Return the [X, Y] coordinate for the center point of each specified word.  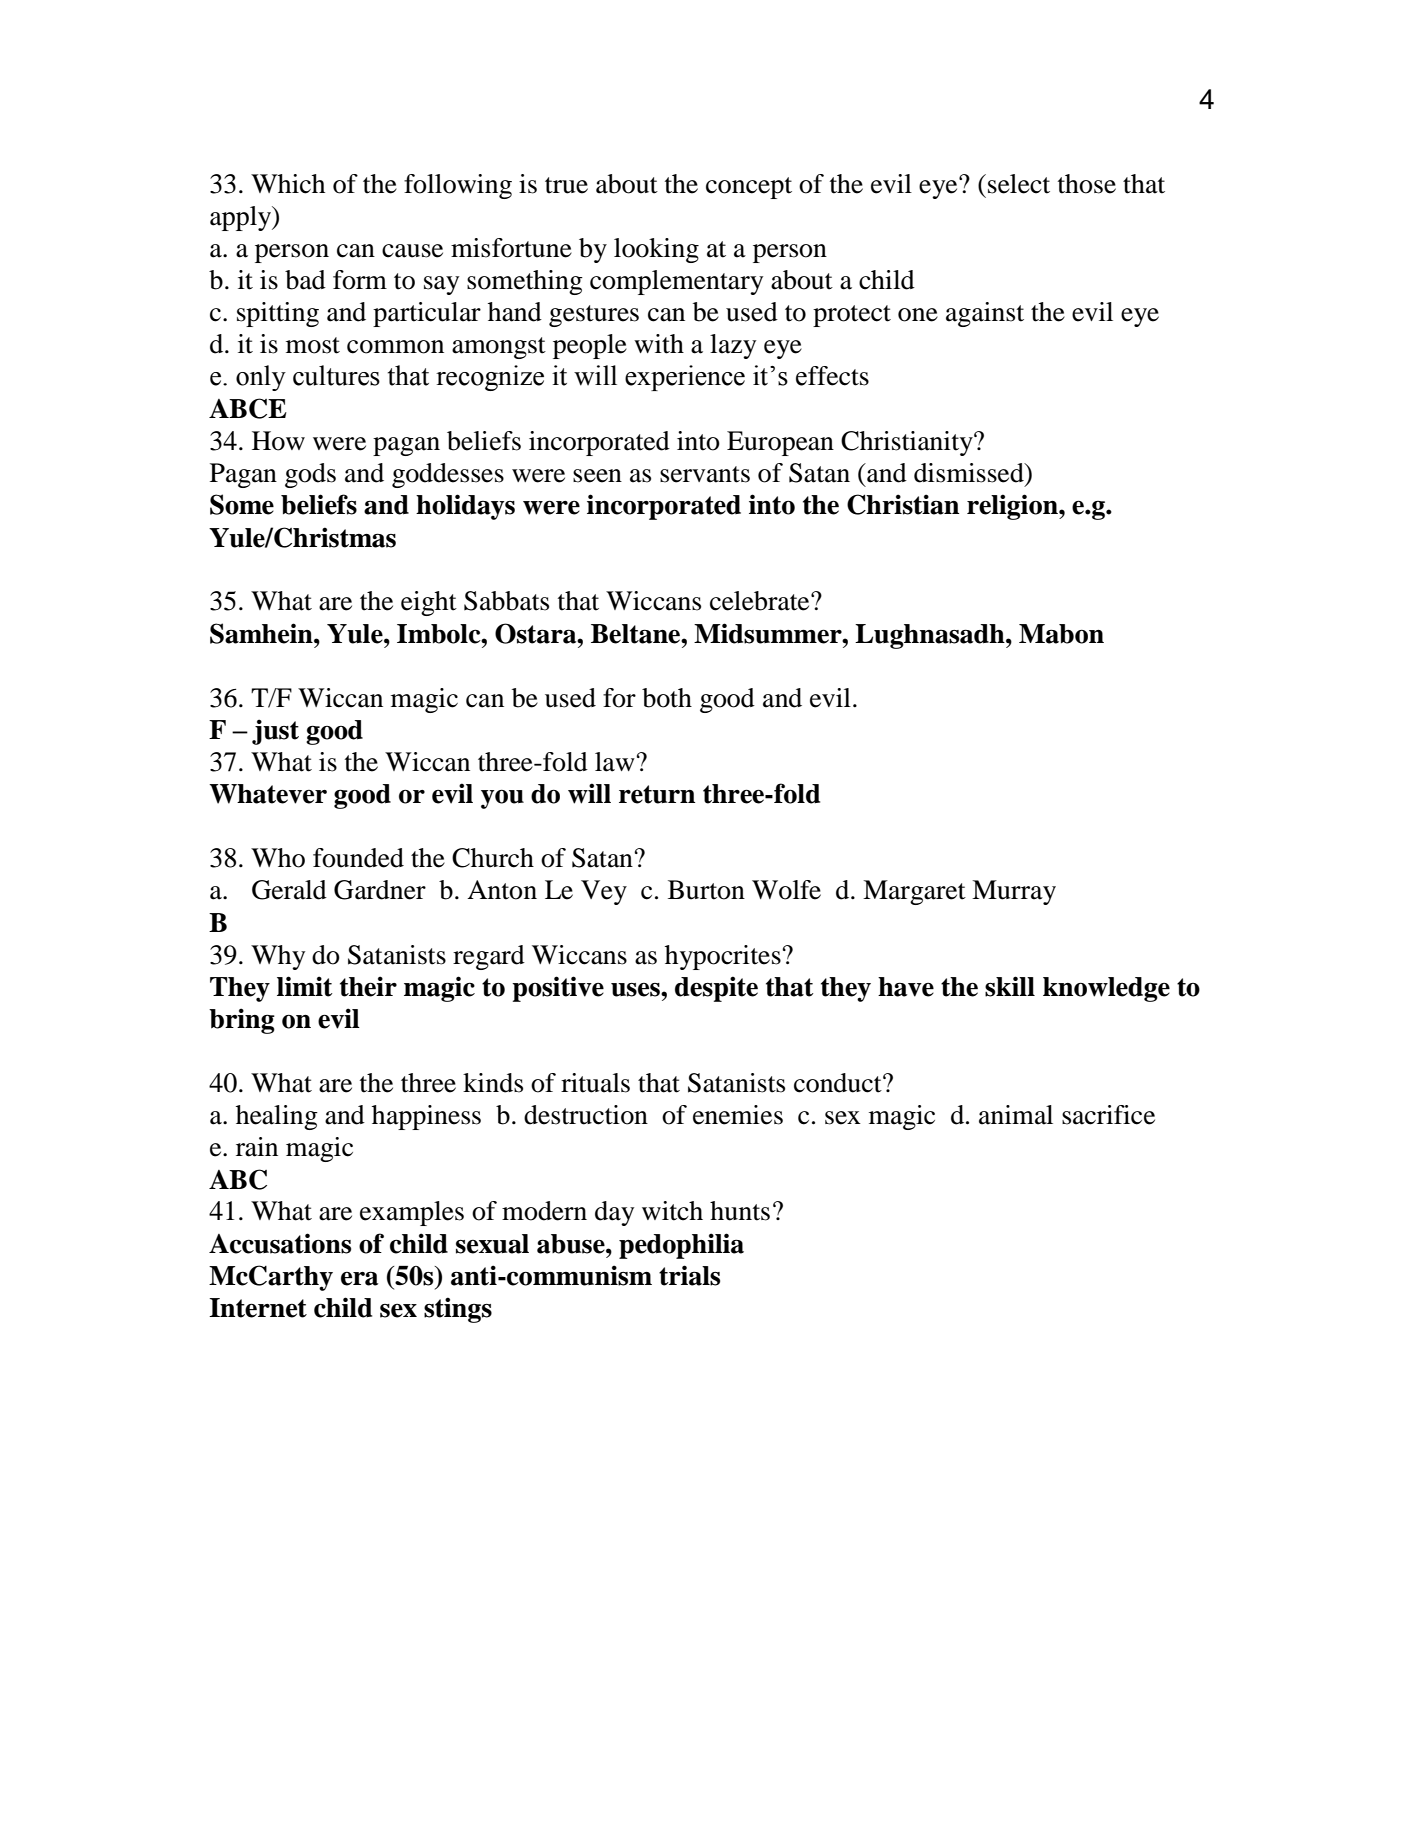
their [368, 986]
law [616, 762]
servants [705, 474]
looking [656, 250]
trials [689, 1275]
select [1019, 184]
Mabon [1061, 634]
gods [310, 475]
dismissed [970, 473]
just [275, 732]
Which [288, 184]
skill [1010, 986]
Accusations [280, 1243]
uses [636, 990]
